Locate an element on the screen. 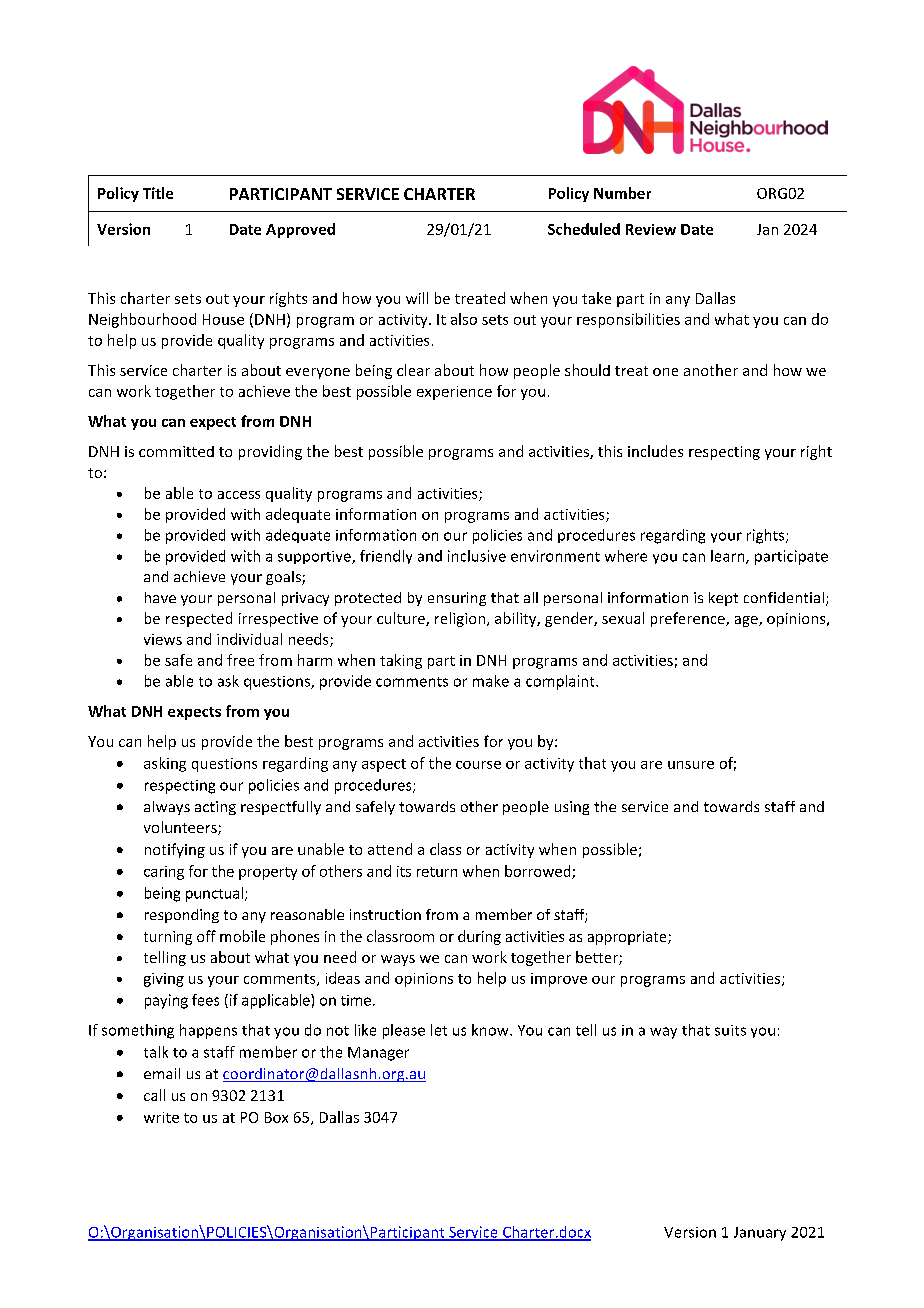  unsure is located at coordinates (691, 765).
